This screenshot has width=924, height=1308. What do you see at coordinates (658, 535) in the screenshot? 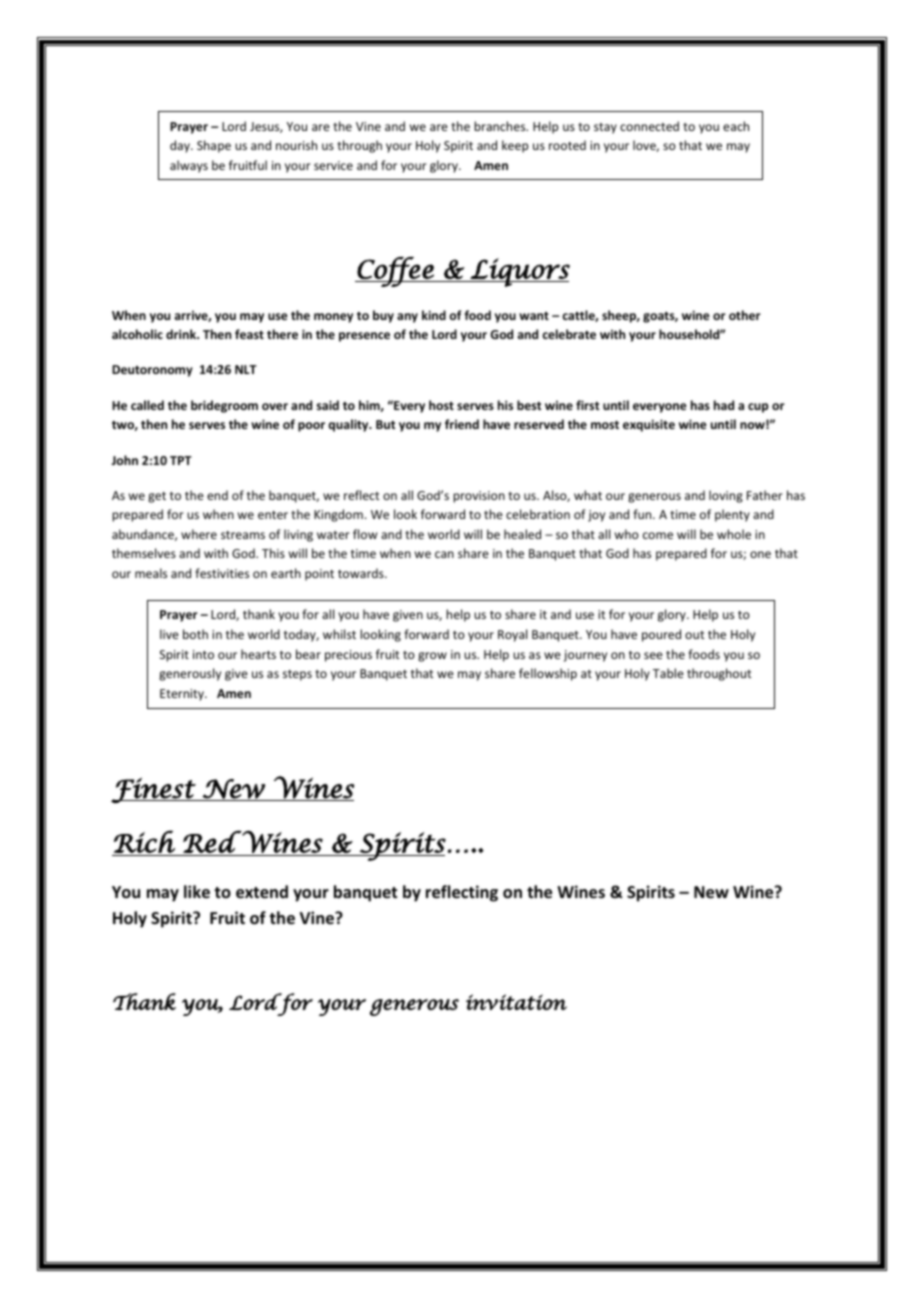
I see `come` at bounding box center [658, 535].
